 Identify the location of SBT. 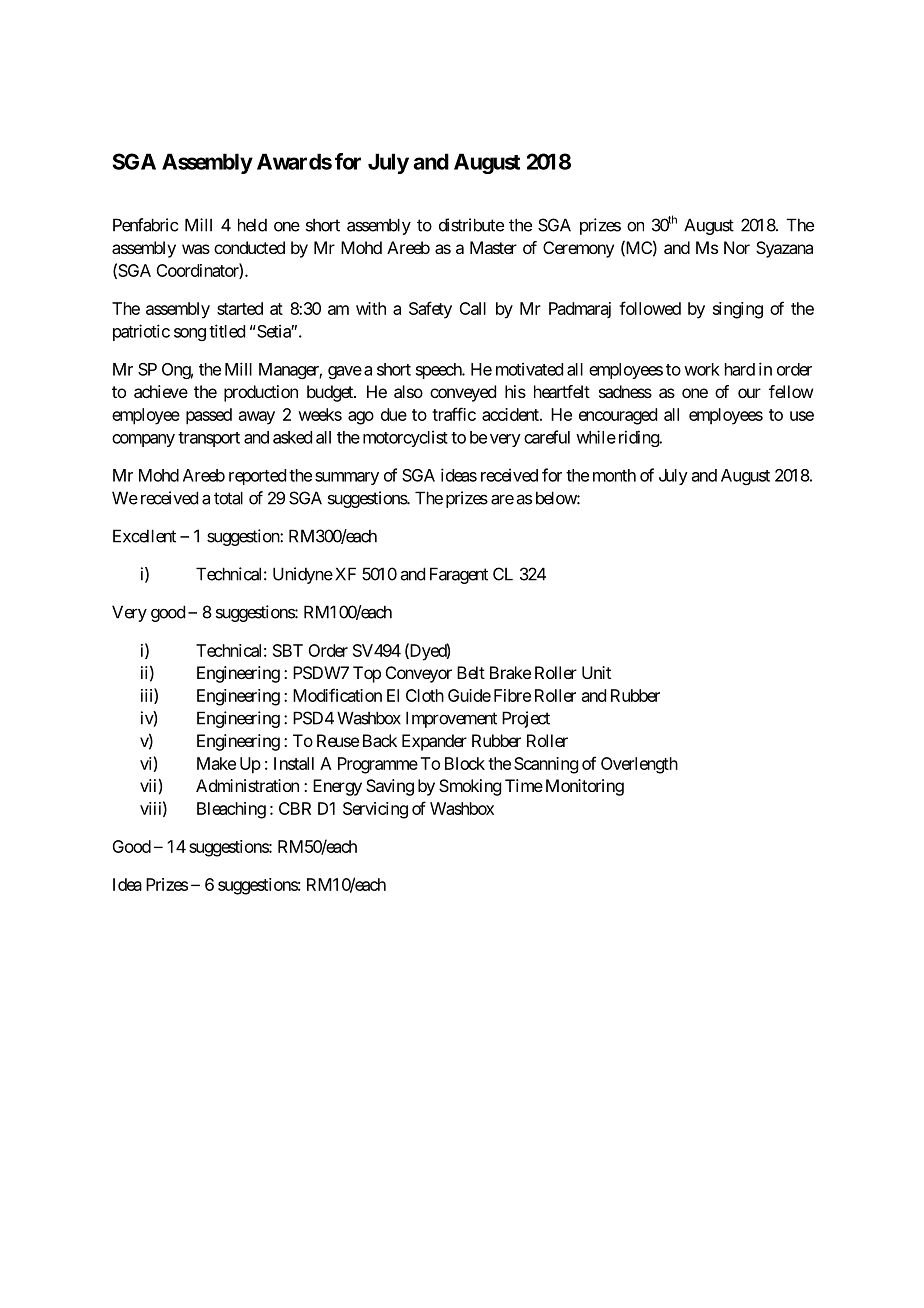
(288, 650).
